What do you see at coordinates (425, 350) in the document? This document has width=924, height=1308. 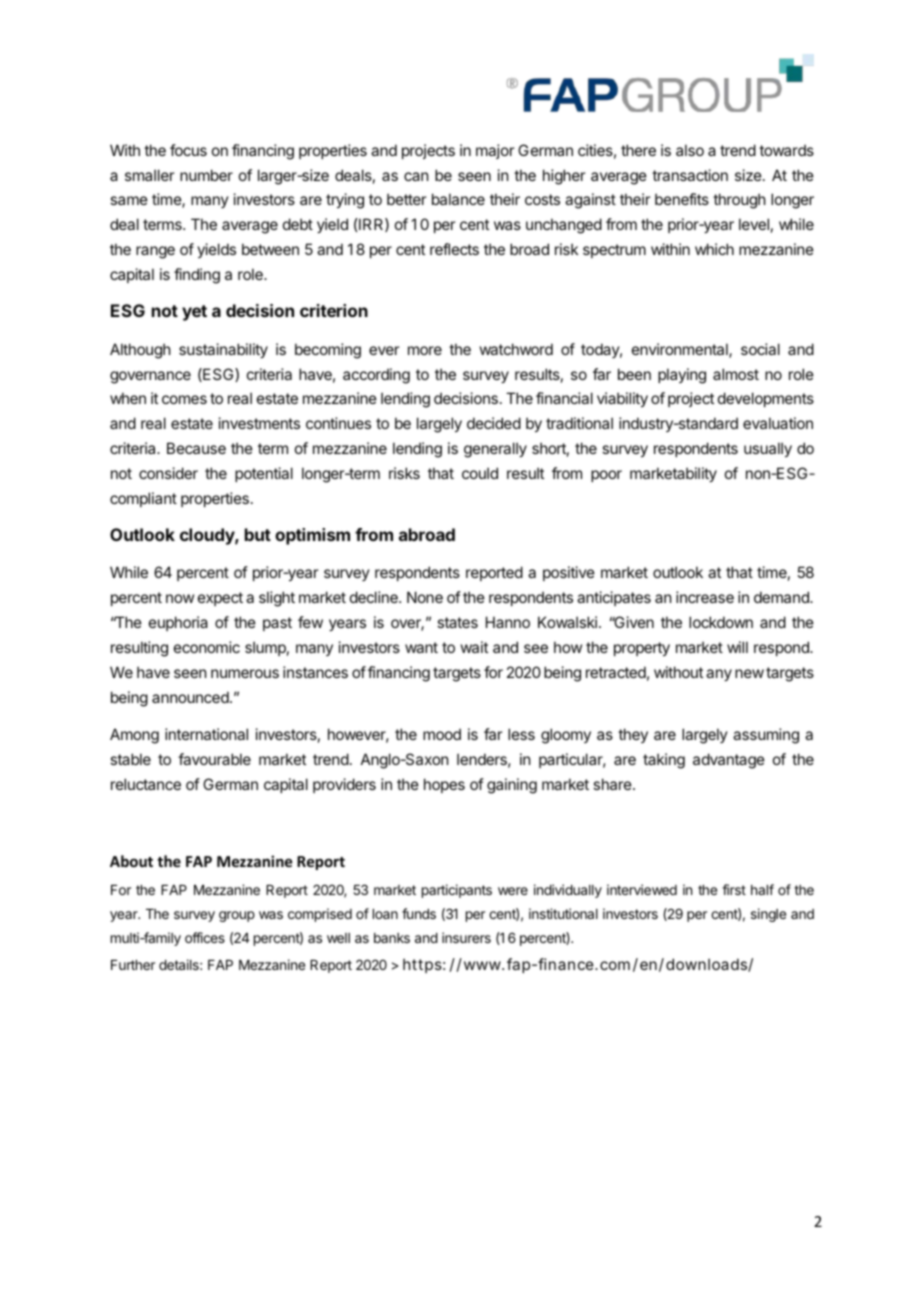 I see `more` at bounding box center [425, 350].
